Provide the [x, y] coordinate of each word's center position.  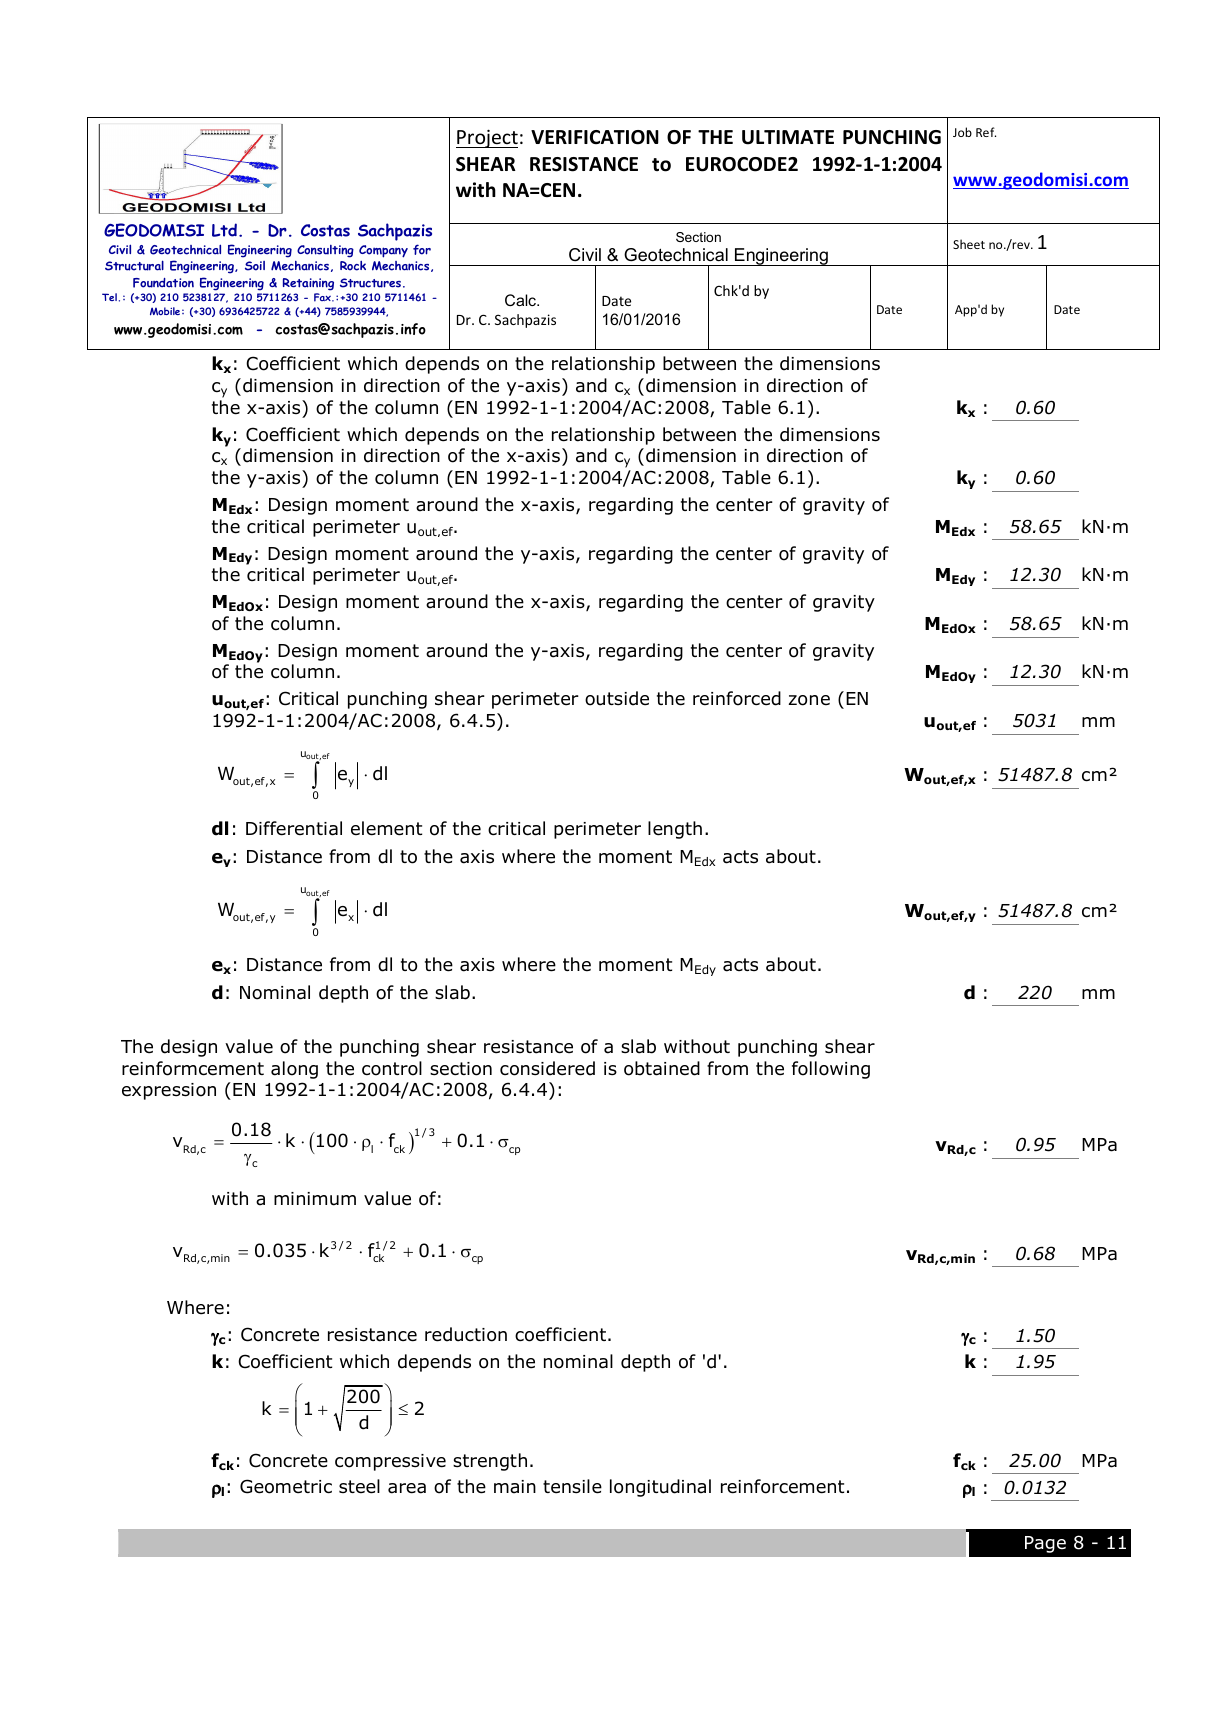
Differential [294, 828]
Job [962, 132]
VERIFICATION [595, 137]
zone [809, 700]
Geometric [286, 1486]
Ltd [224, 230]
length [675, 830]
